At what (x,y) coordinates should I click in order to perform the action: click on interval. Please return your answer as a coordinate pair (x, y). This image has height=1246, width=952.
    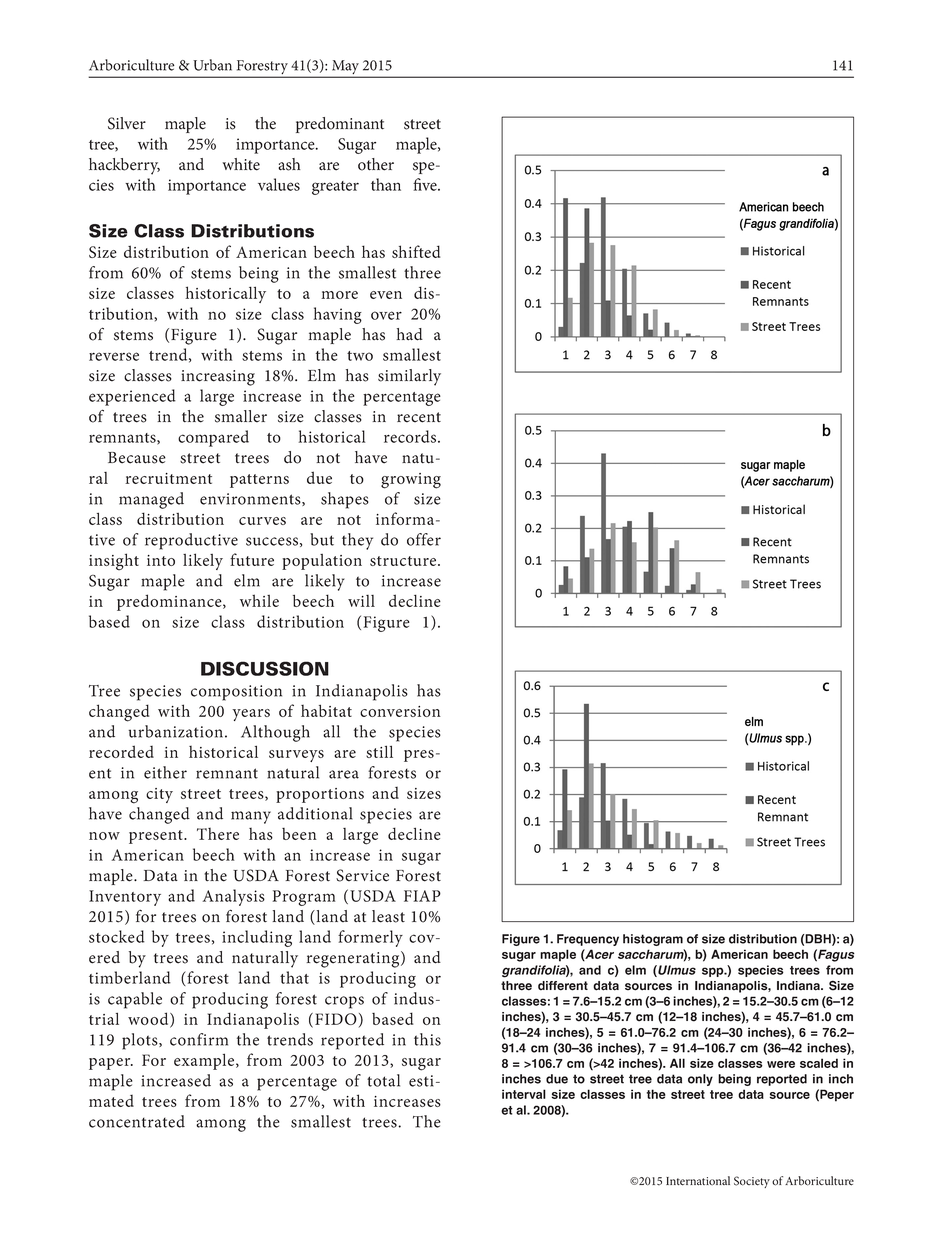
    Looking at the image, I should click on (524, 1094).
